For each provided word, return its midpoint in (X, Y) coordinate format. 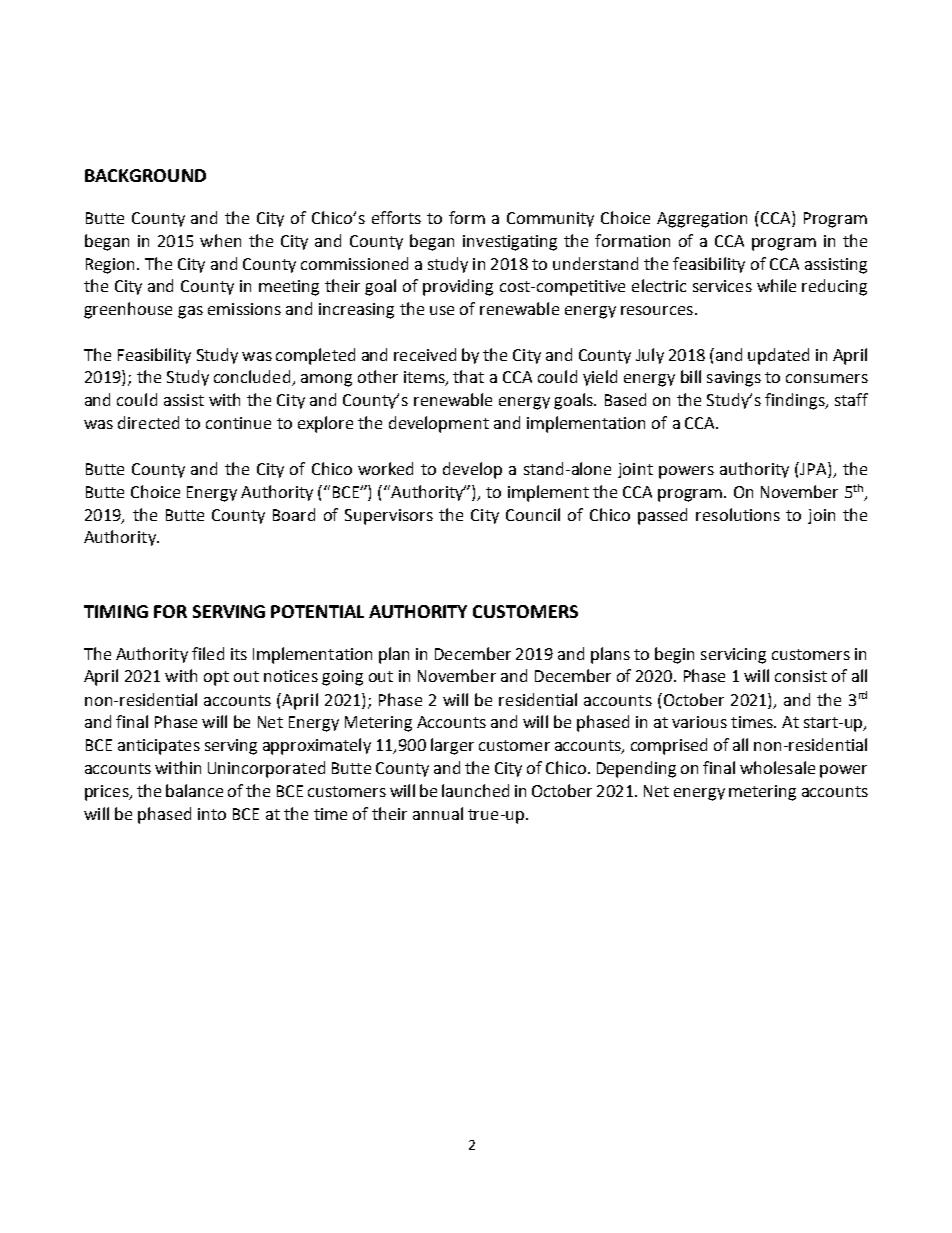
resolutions (738, 514)
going (342, 678)
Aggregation (702, 220)
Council (533, 514)
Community (550, 219)
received (425, 354)
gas (190, 312)
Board (294, 514)
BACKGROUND (145, 175)
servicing (733, 656)
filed (208, 653)
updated (778, 356)
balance (194, 790)
